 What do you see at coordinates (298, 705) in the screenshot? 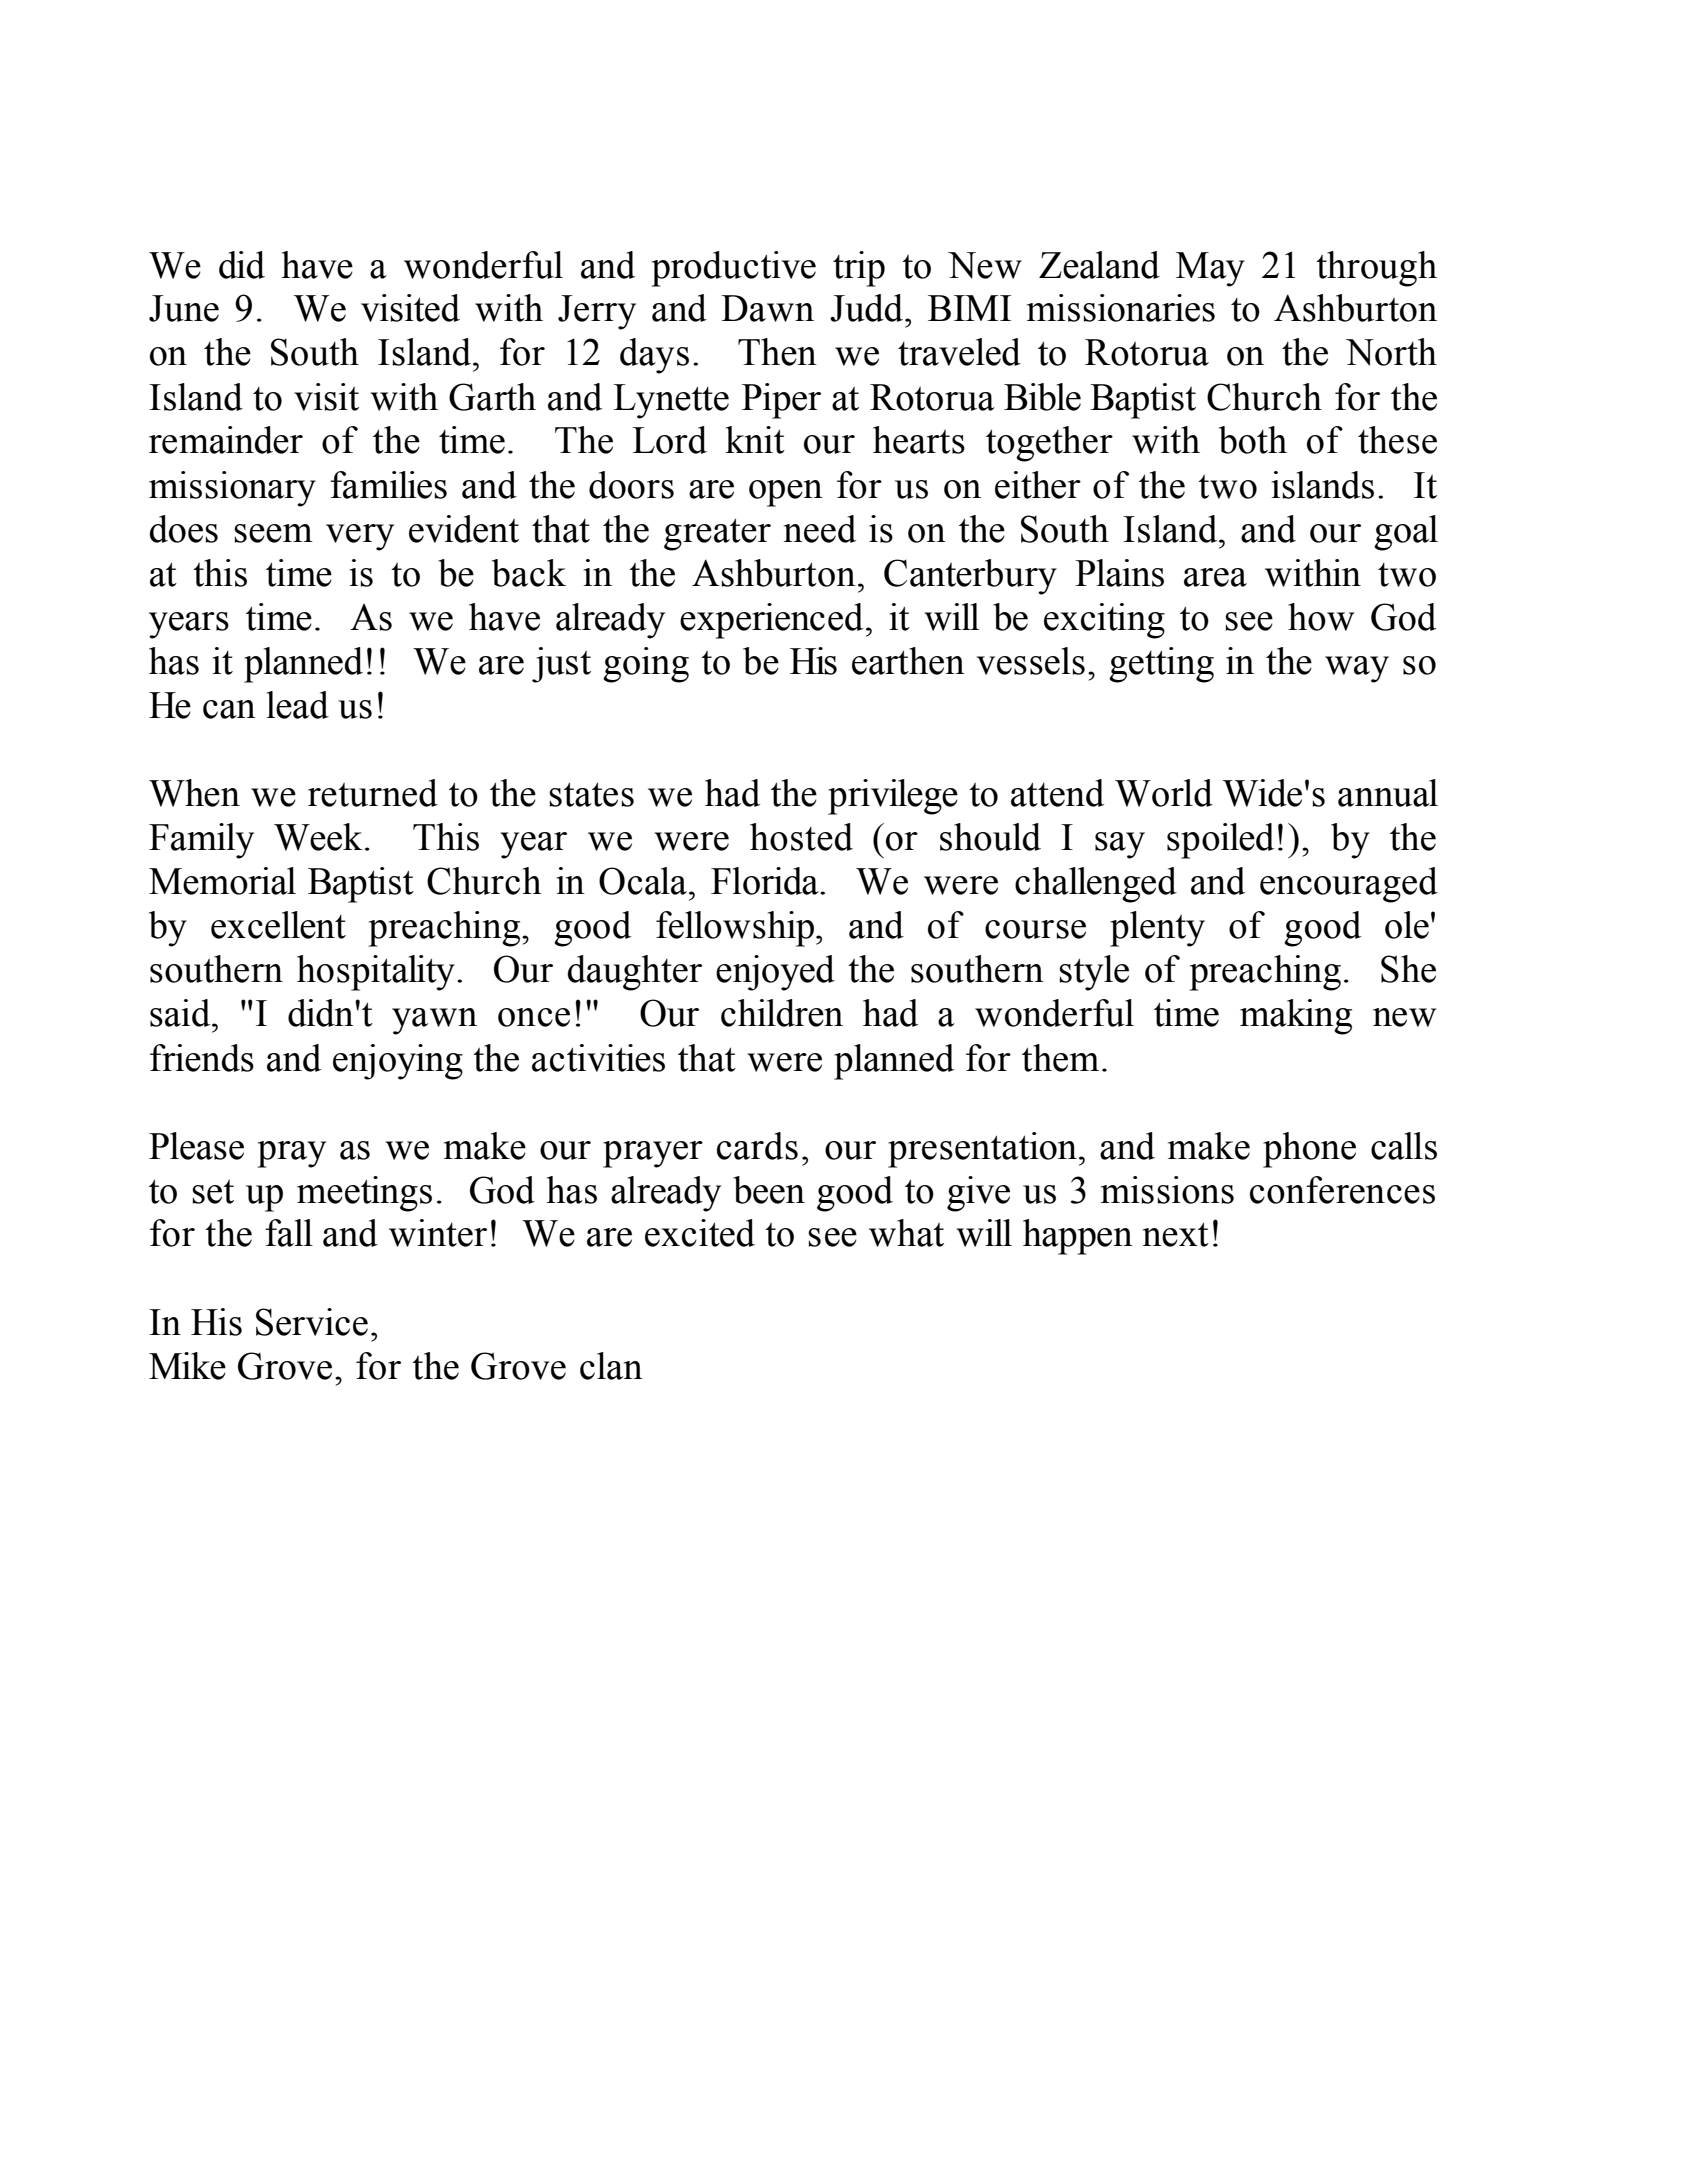
I see `lead` at bounding box center [298, 705].
